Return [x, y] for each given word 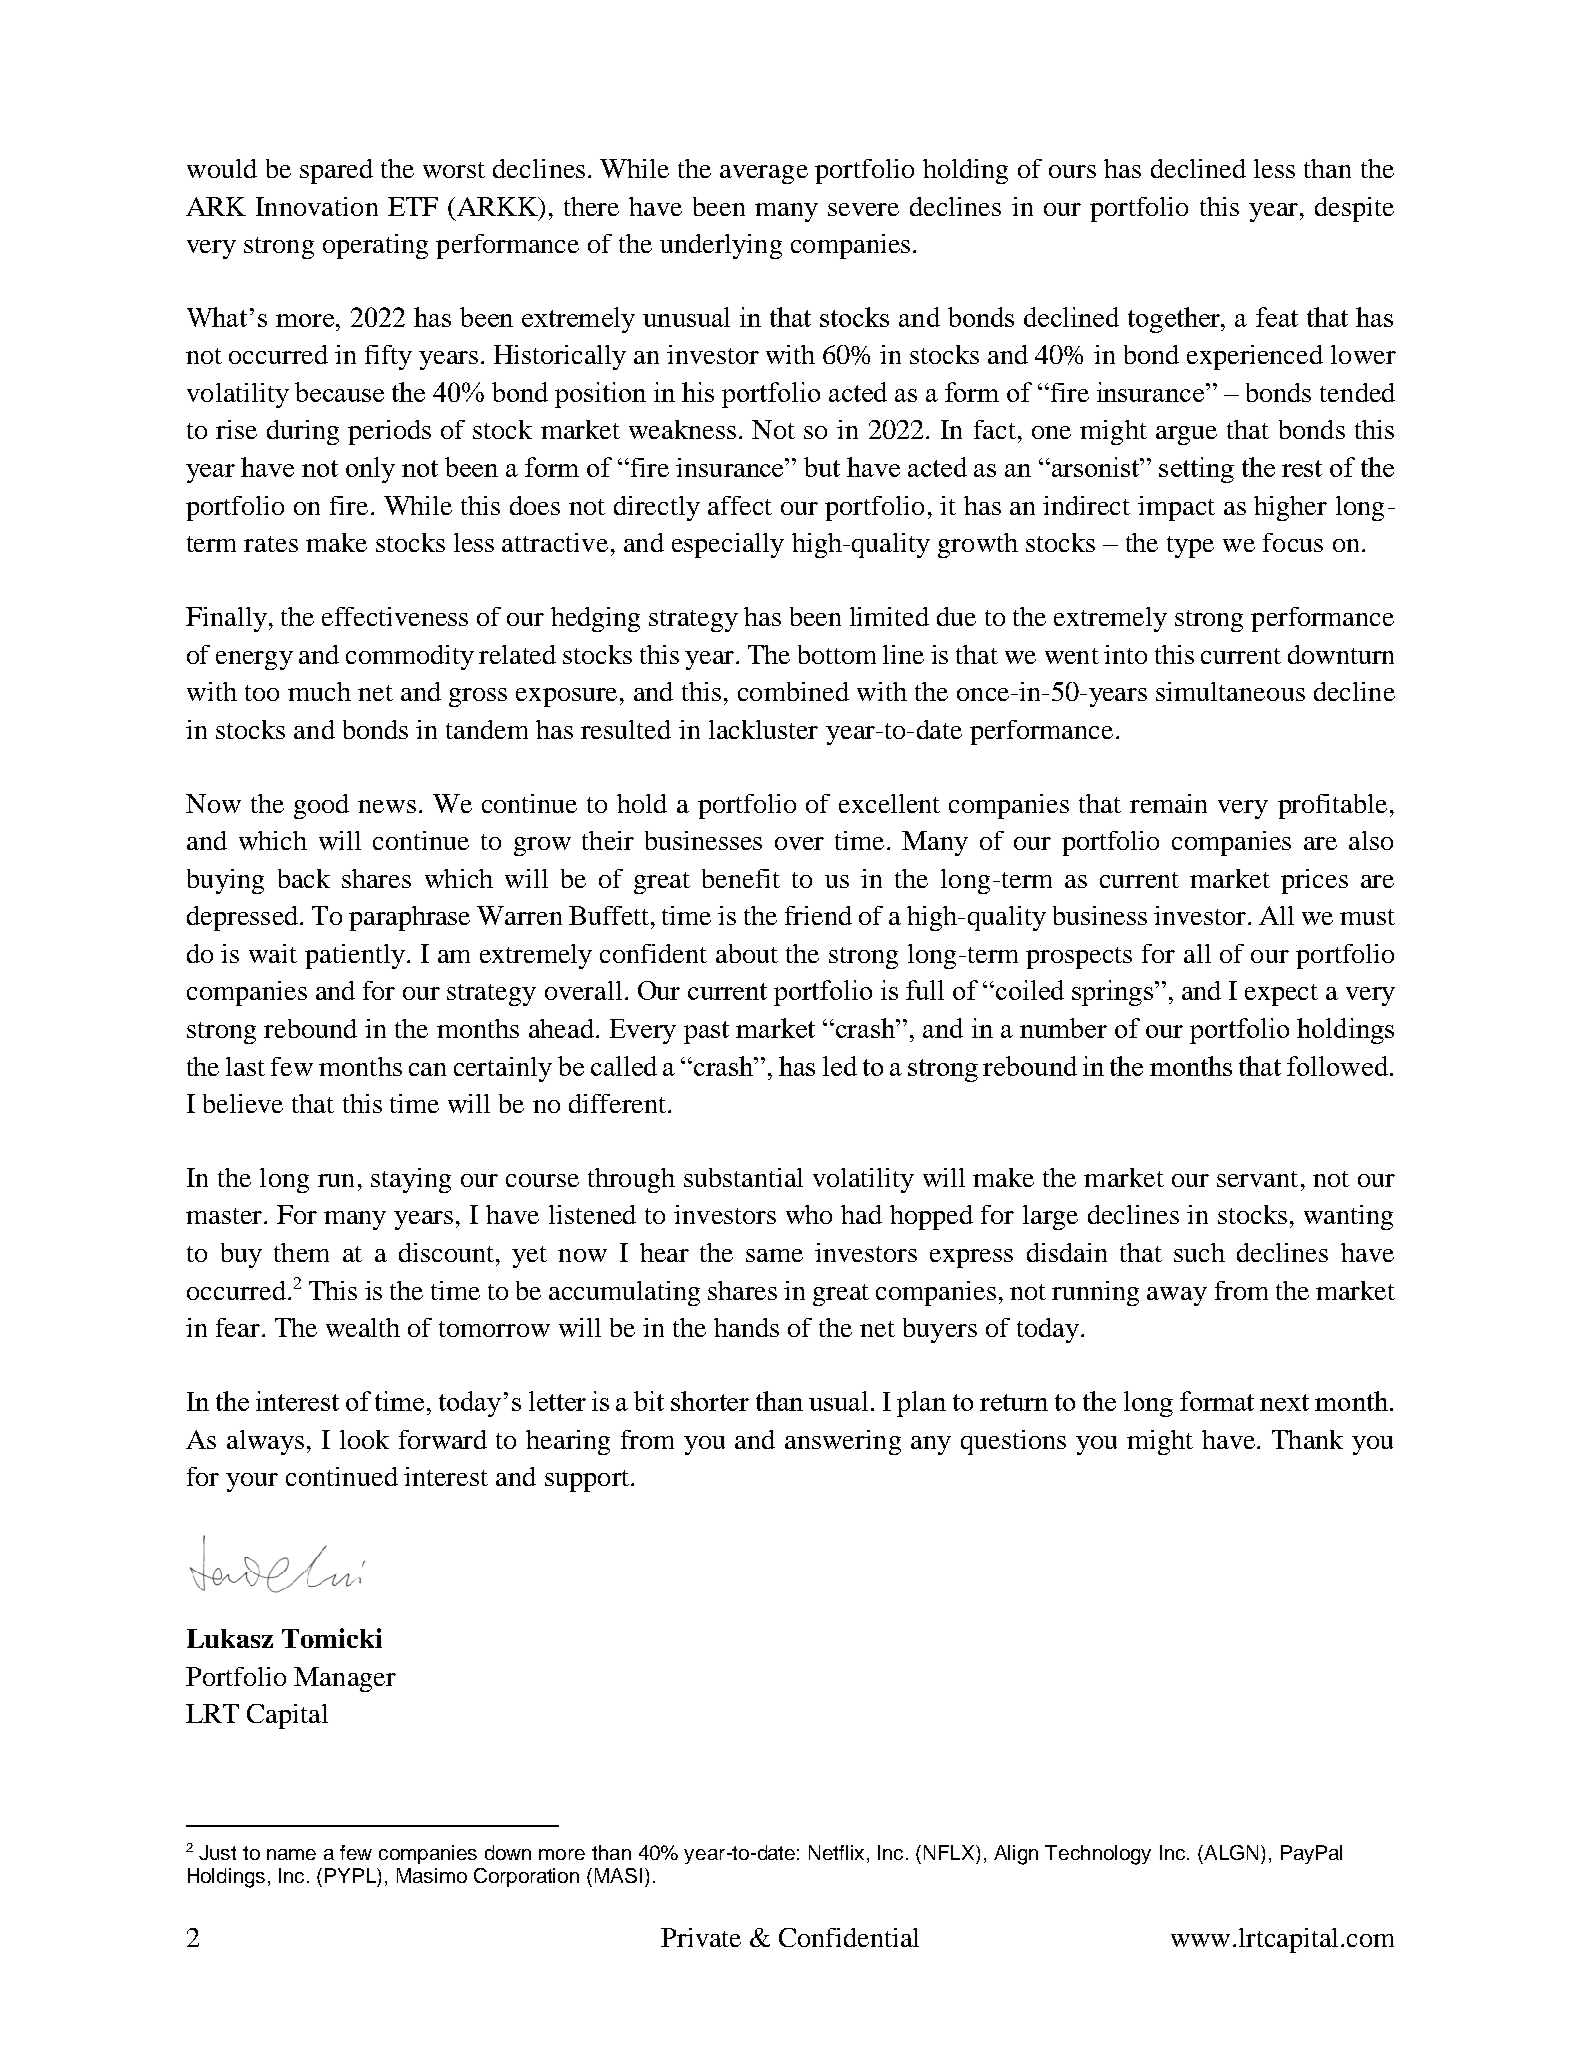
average [764, 174]
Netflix [838, 1854]
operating [375, 246]
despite [1354, 209]
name [291, 1854]
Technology [1098, 1855]
